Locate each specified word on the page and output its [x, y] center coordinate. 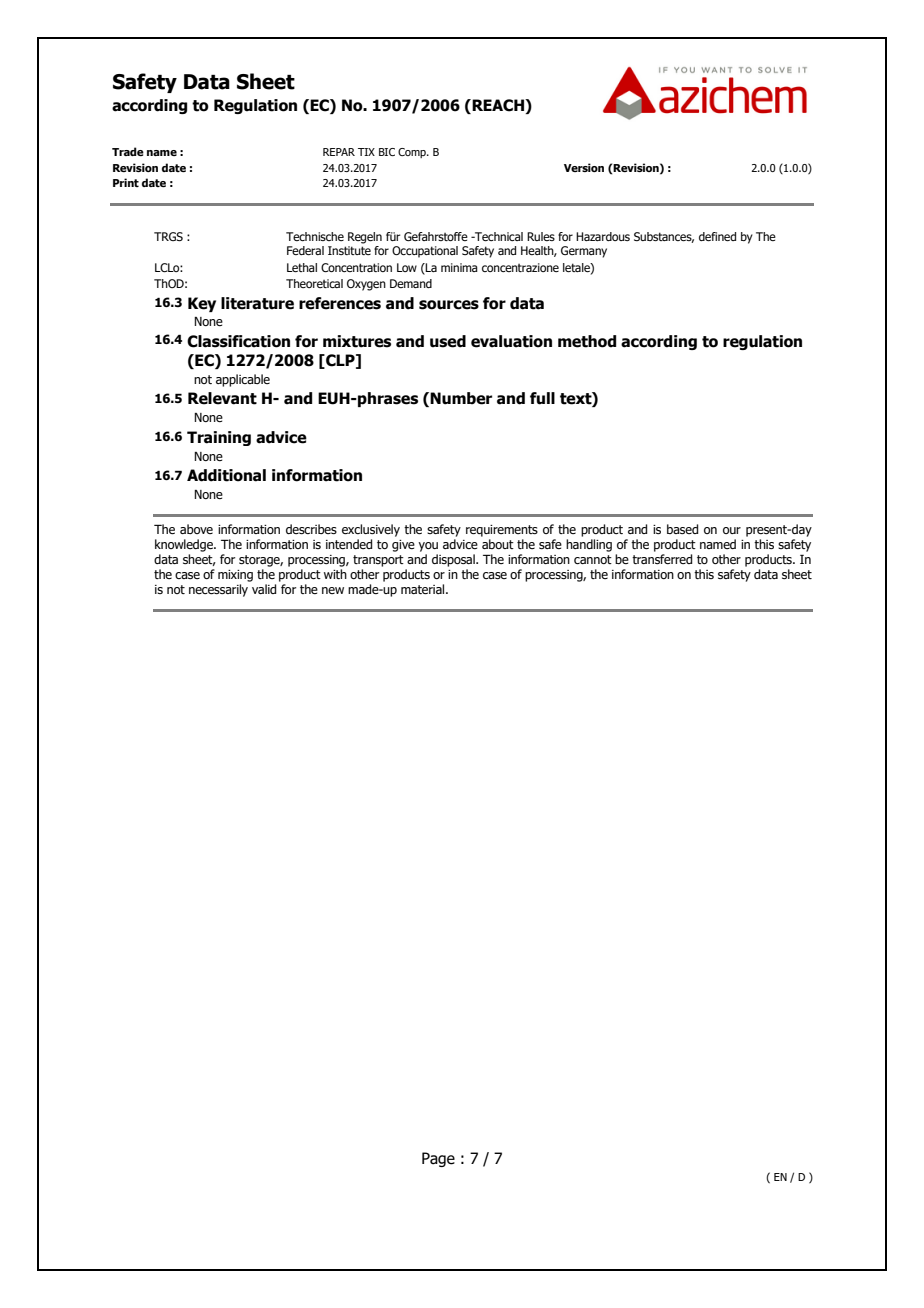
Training [219, 438]
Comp [413, 153]
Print [126, 182]
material [424, 589]
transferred [662, 559]
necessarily [218, 590]
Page [438, 1159]
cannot [593, 559]
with [335, 574]
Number [461, 398]
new [333, 590]
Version [584, 167]
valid [264, 589]
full [542, 398]
